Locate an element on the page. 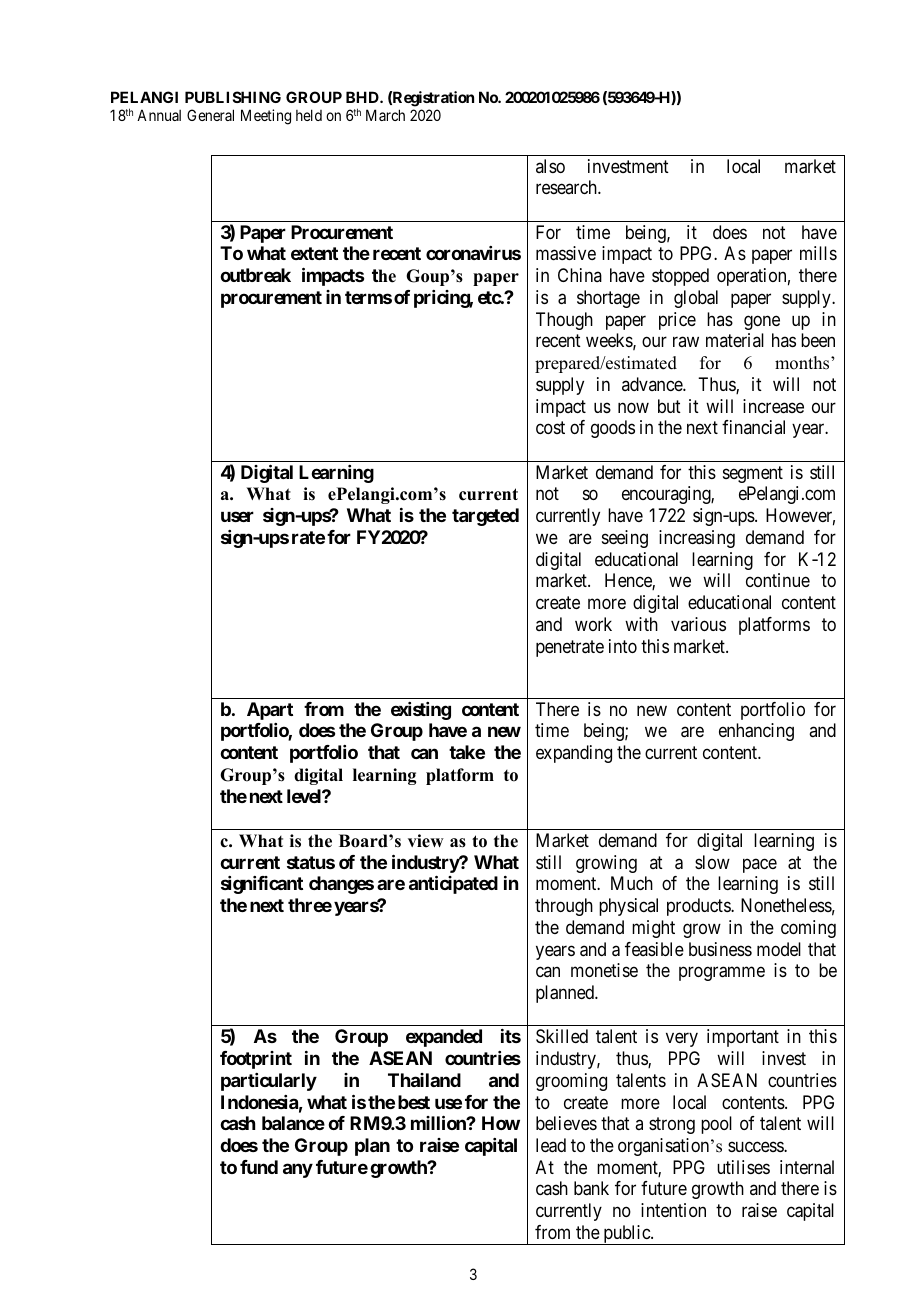 This document has height=1307, width=924. Meeting is located at coordinates (266, 117).
